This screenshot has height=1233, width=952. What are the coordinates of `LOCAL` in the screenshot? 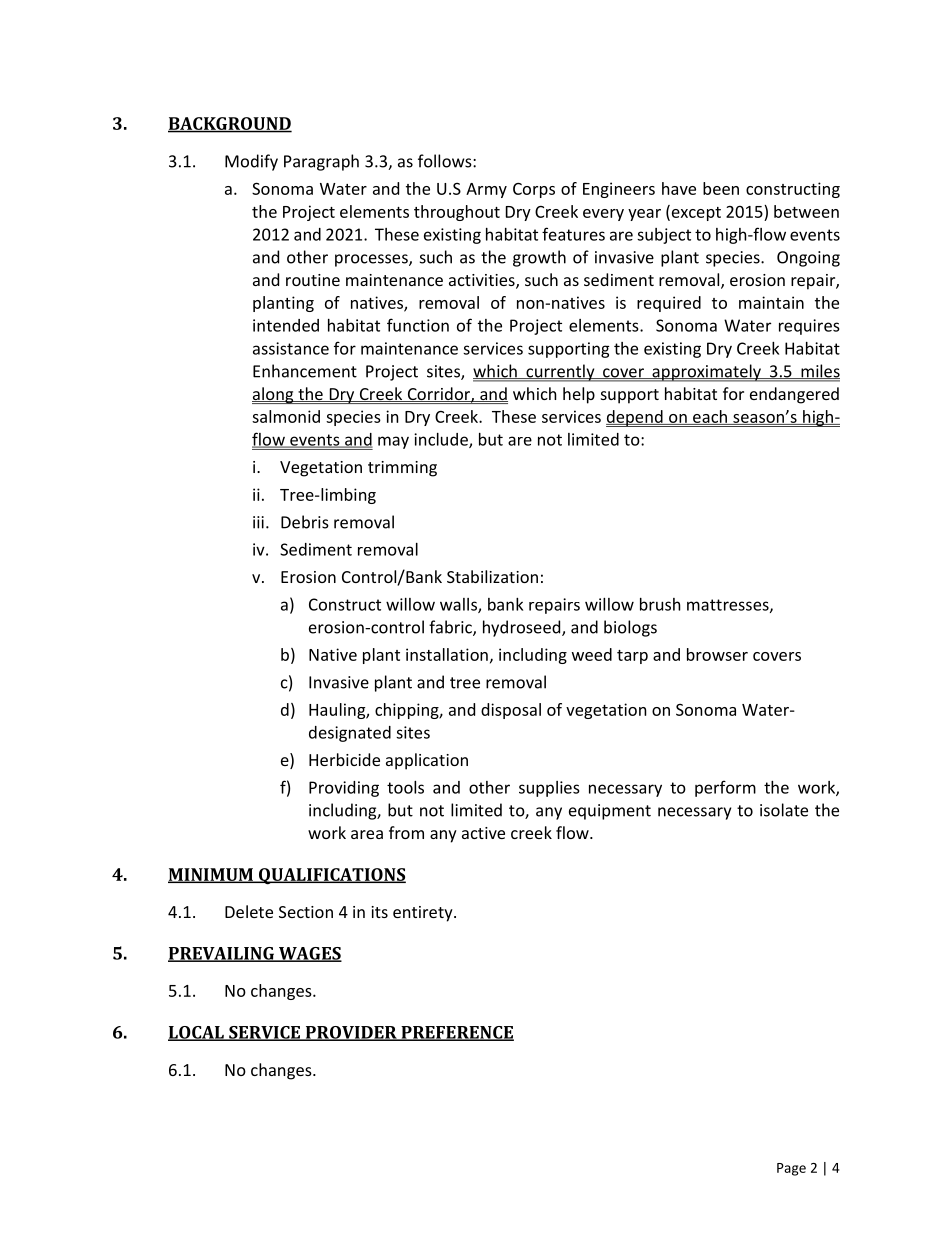 It's located at (197, 1033).
